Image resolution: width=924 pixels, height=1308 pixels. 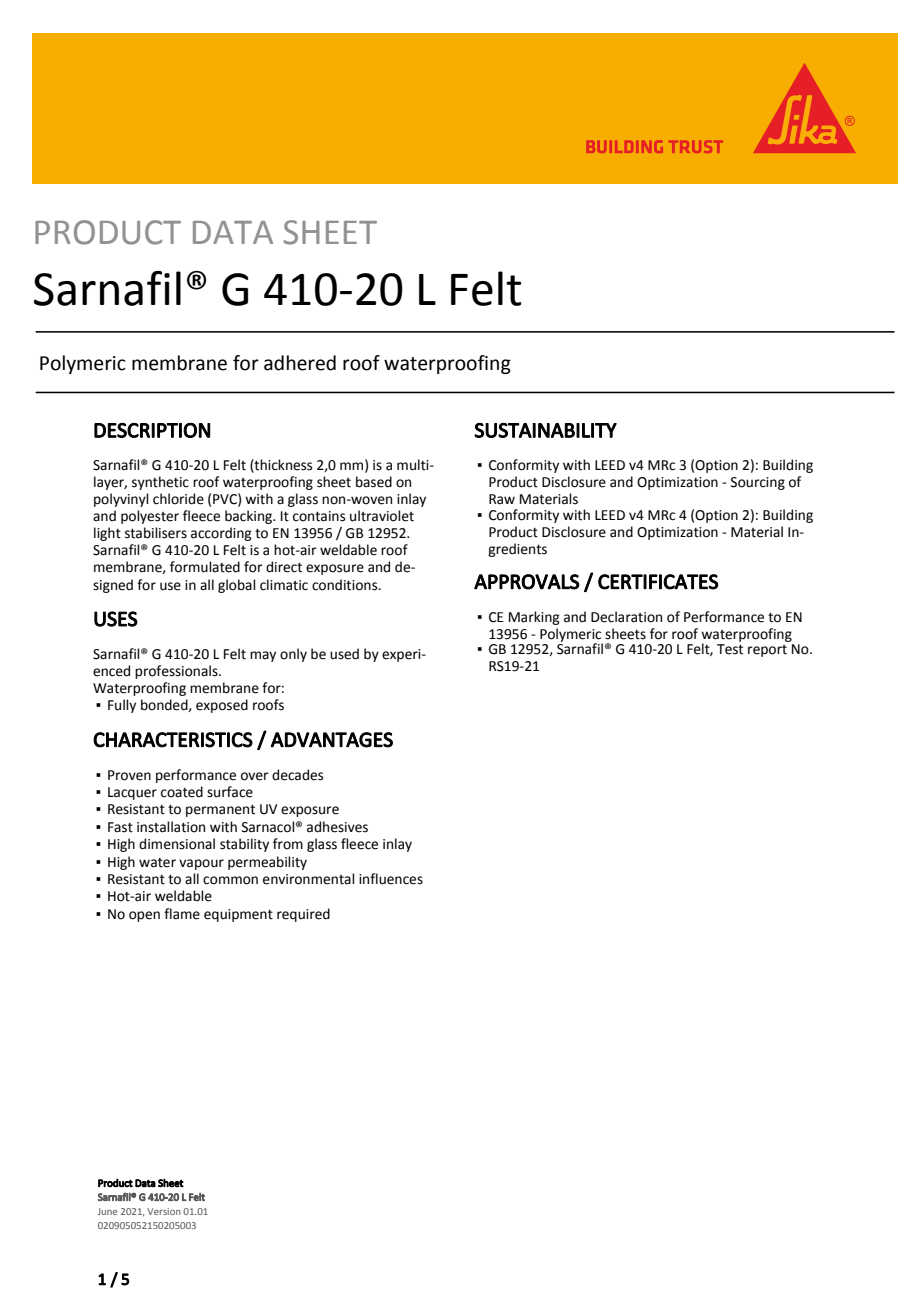 I want to click on may, so click(x=263, y=656).
